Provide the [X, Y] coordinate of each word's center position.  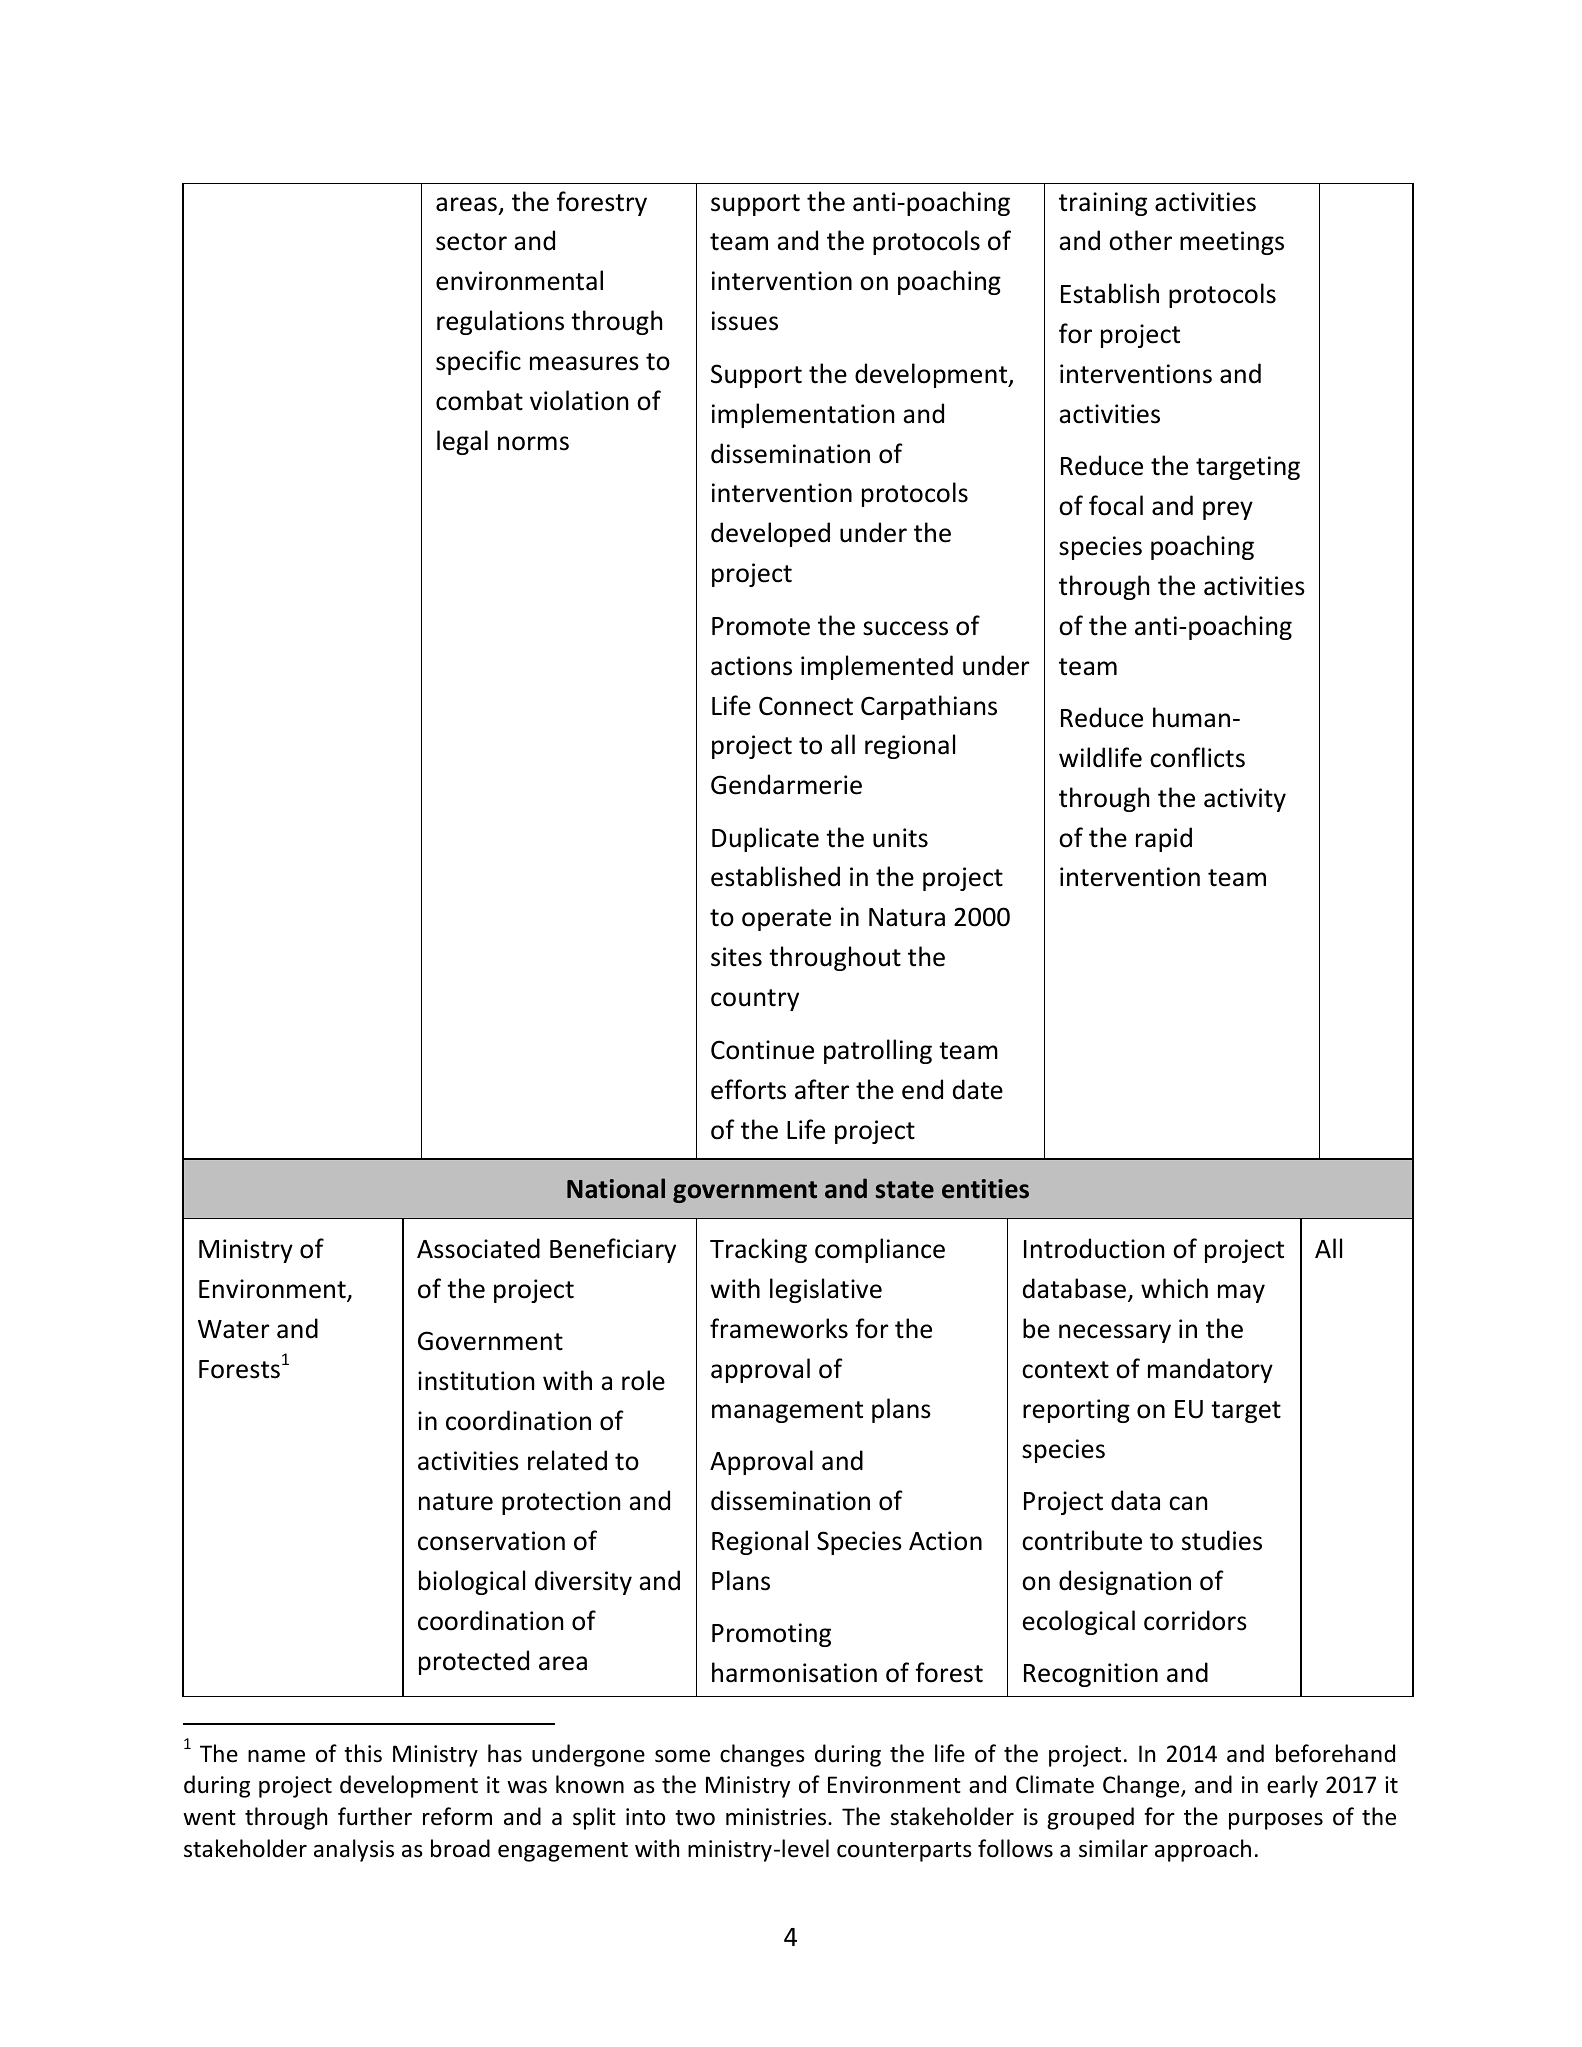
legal [462, 442]
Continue [762, 1050]
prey [1228, 510]
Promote [761, 626]
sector [471, 242]
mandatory [1210, 1370]
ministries [777, 1817]
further [375, 1816]
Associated [478, 1248]
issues [745, 321]
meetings [1232, 243]
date [978, 1089]
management [787, 1412]
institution [476, 1381]
